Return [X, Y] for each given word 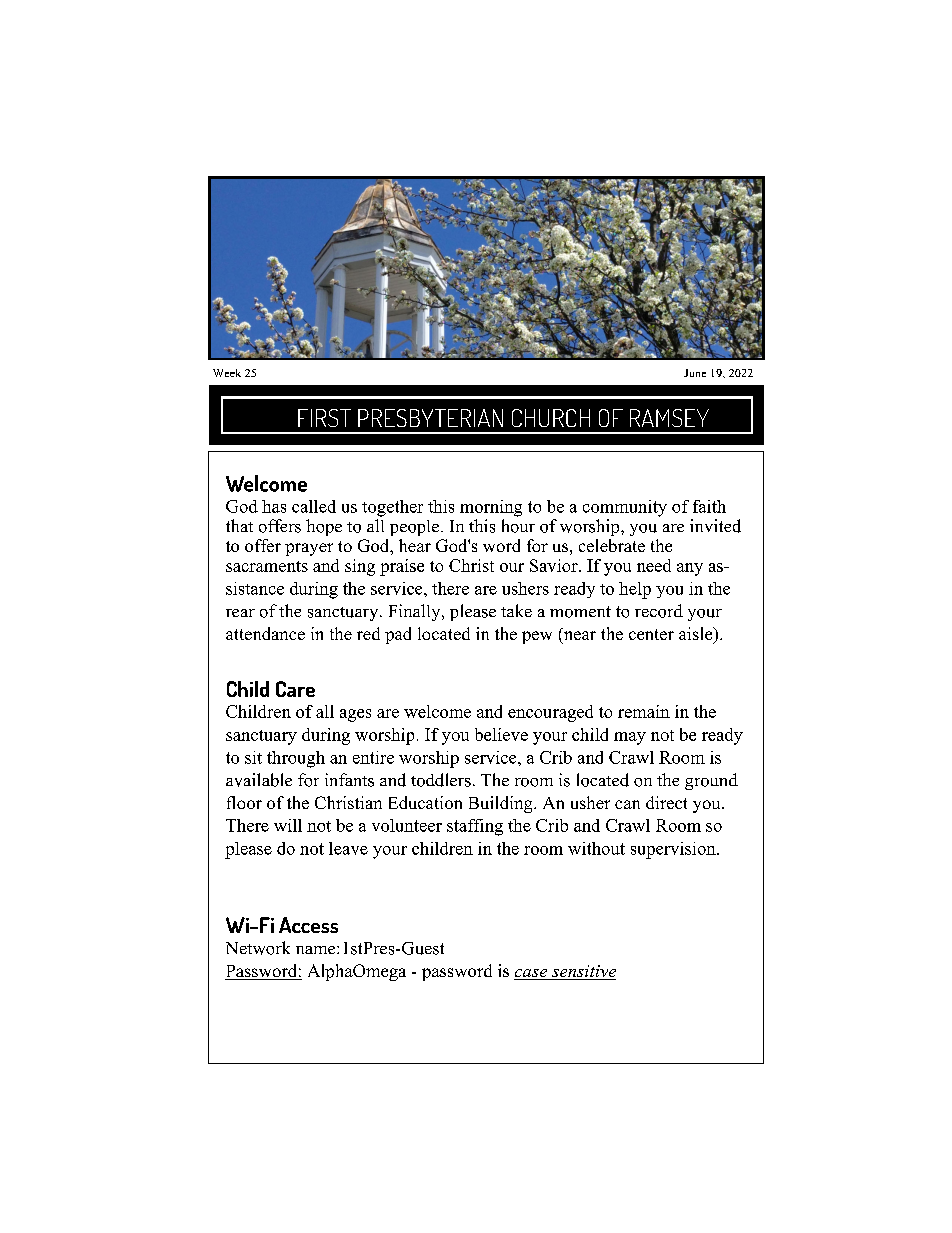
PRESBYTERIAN [430, 418]
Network [258, 948]
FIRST [324, 418]
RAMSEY [669, 418]
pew [537, 637]
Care [295, 689]
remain [644, 711]
